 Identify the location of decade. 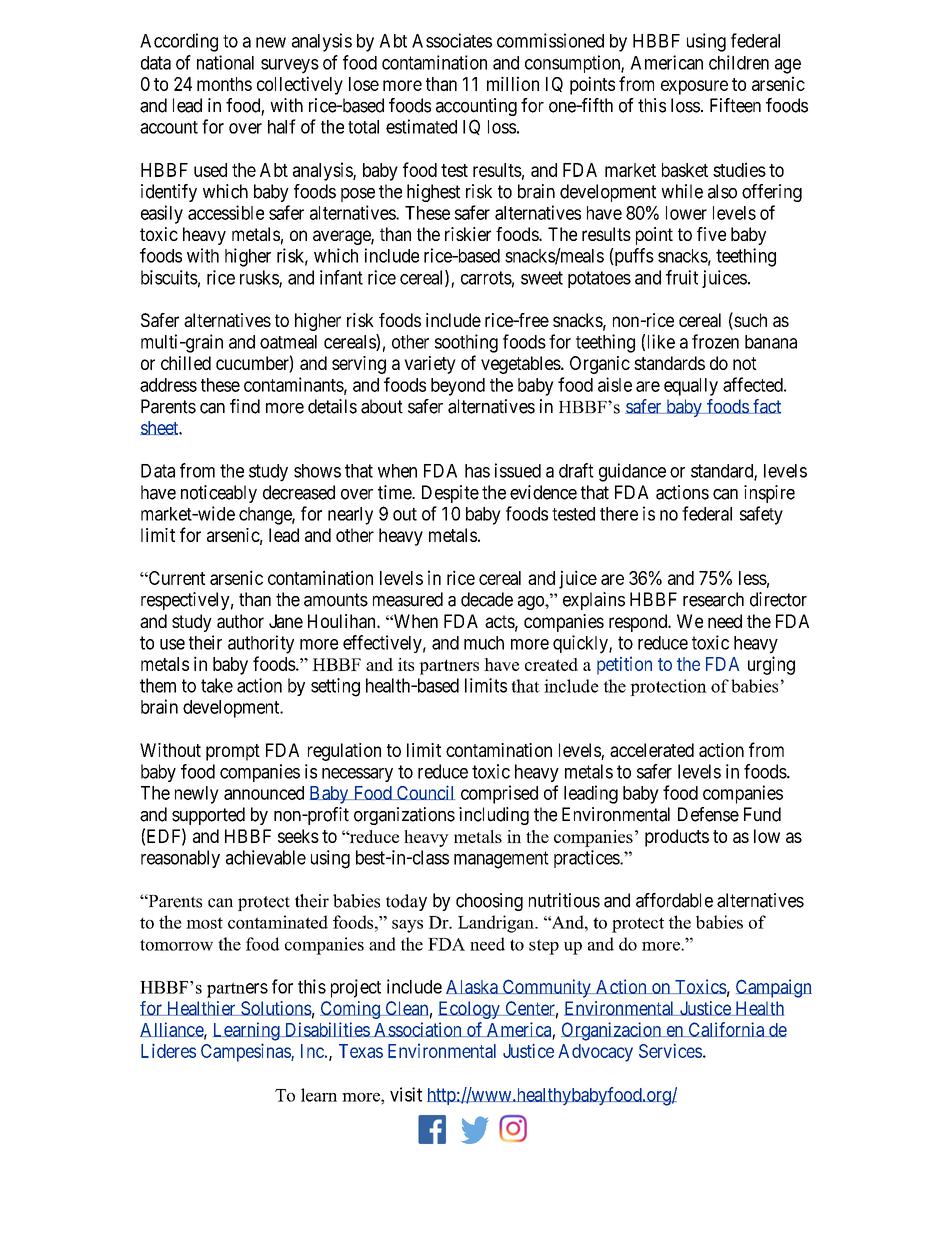
(487, 599).
